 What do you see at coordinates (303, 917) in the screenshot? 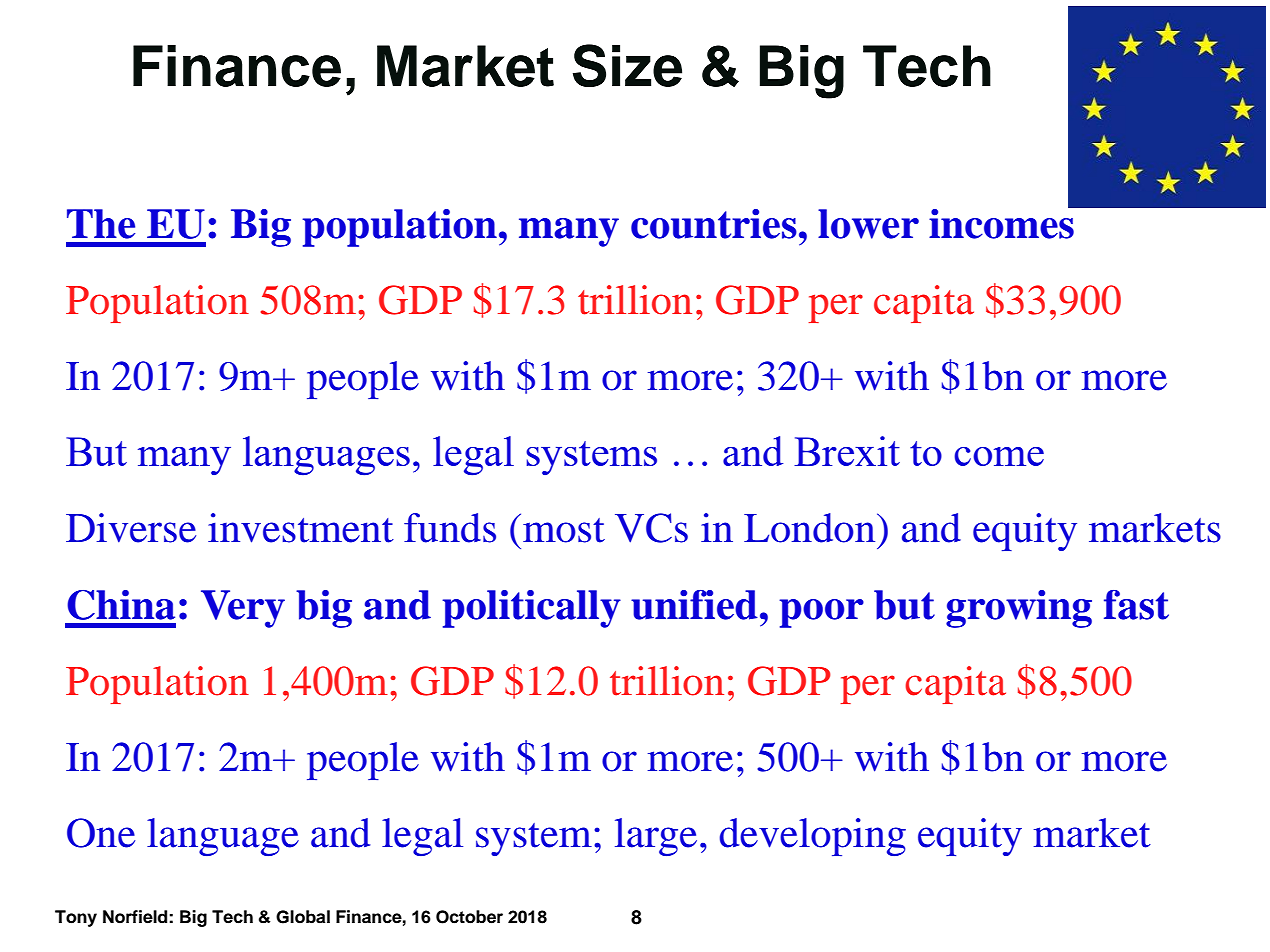
I see `Global` at bounding box center [303, 917].
